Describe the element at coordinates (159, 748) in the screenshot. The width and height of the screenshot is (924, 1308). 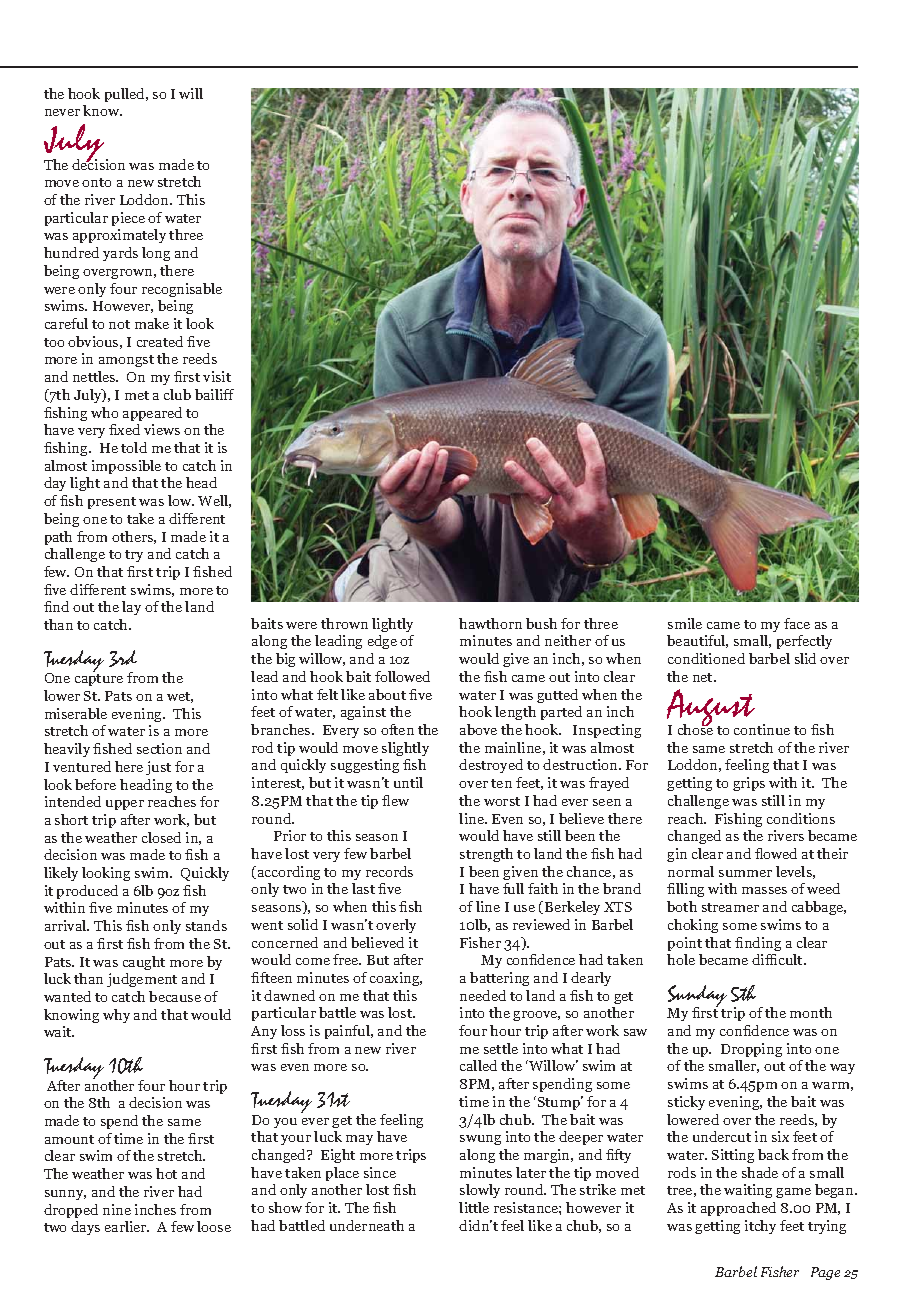
I see `section` at that location.
